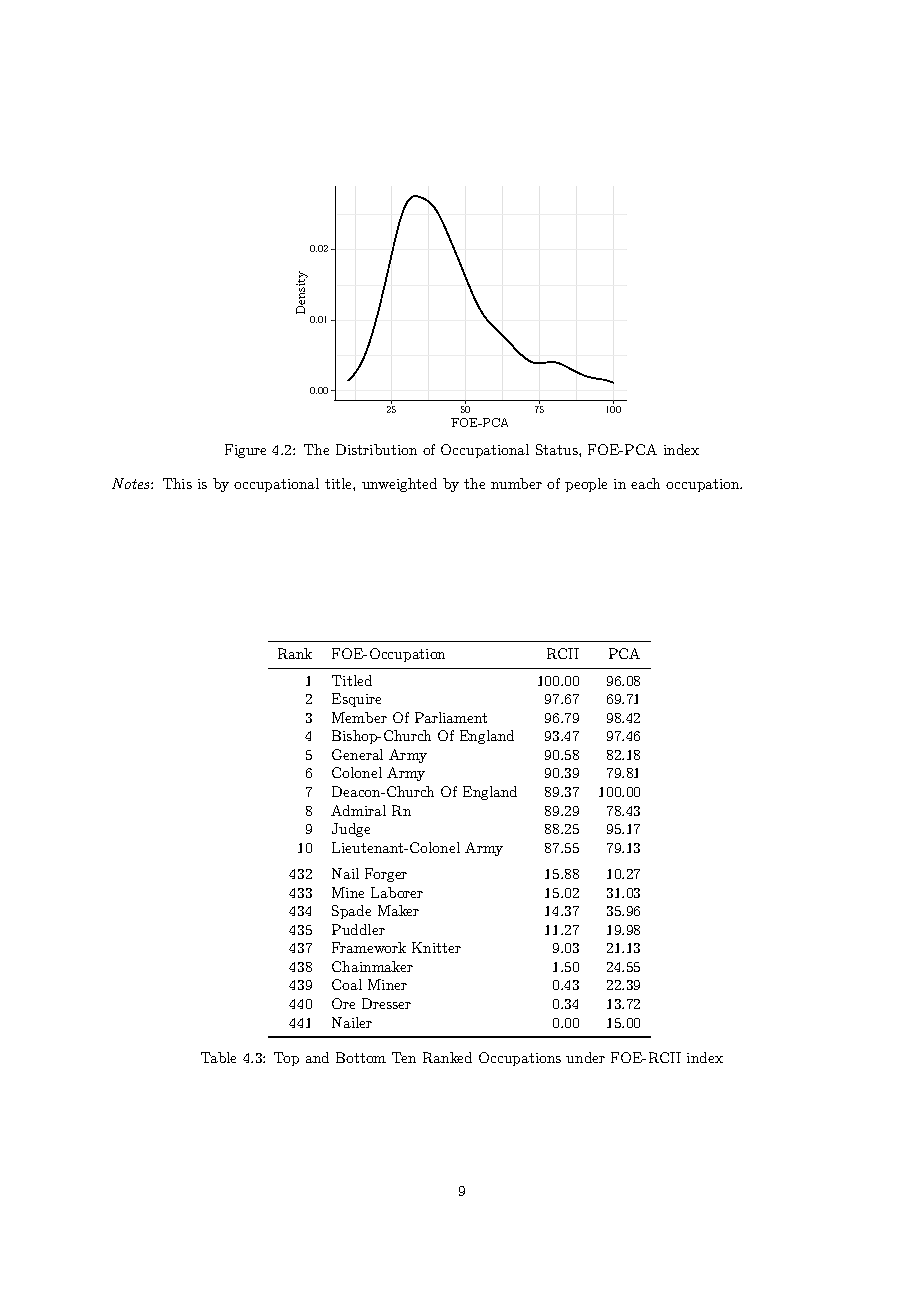 The image size is (924, 1308). I want to click on unweighted, so click(399, 485).
